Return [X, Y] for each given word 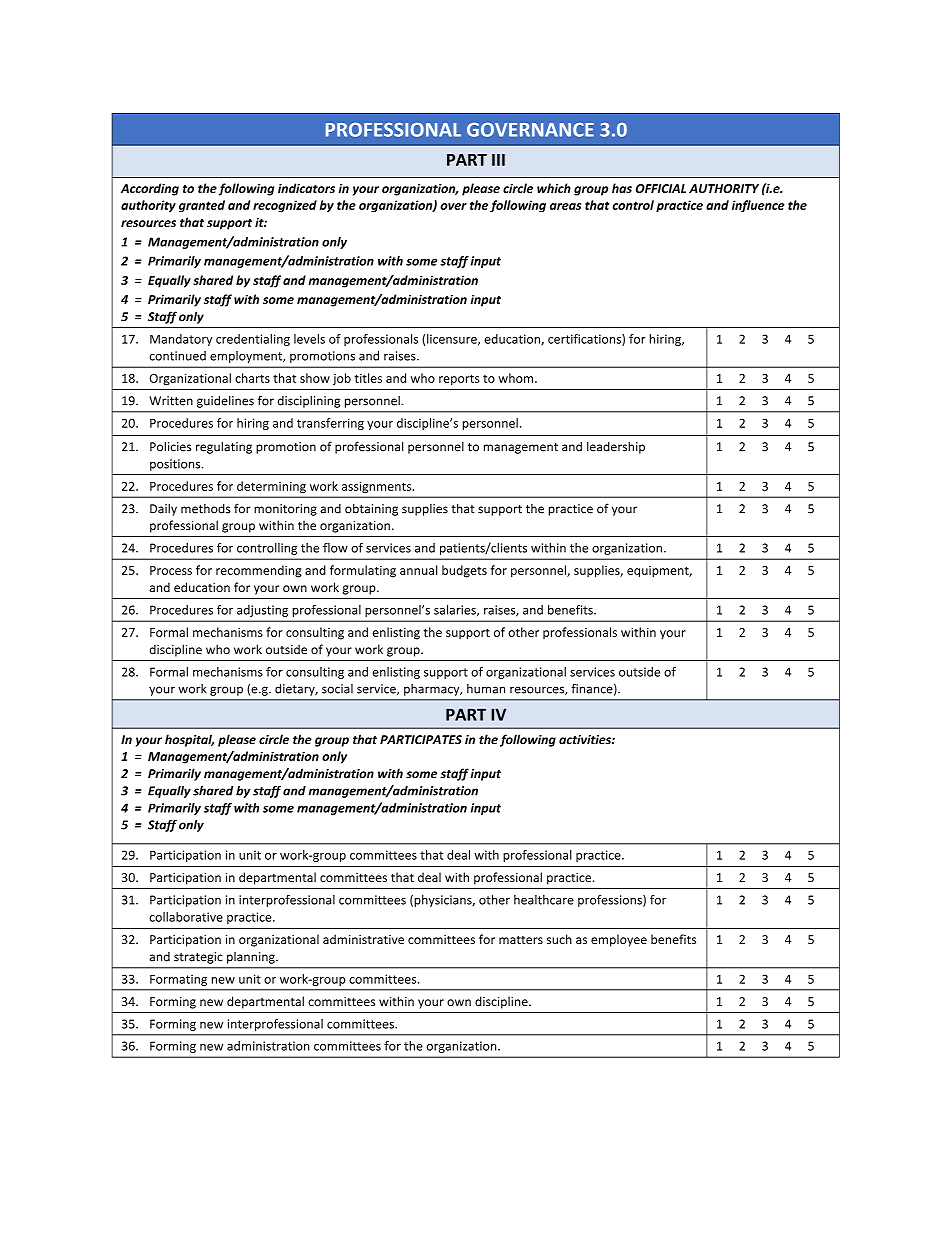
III [498, 160]
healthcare [544, 900]
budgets [464, 571]
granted [202, 206]
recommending [258, 571]
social [337, 689]
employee [619, 940]
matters [521, 940]
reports [459, 379]
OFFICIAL [661, 188]
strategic [198, 958]
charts [252, 378]
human [486, 689]
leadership [616, 447]
